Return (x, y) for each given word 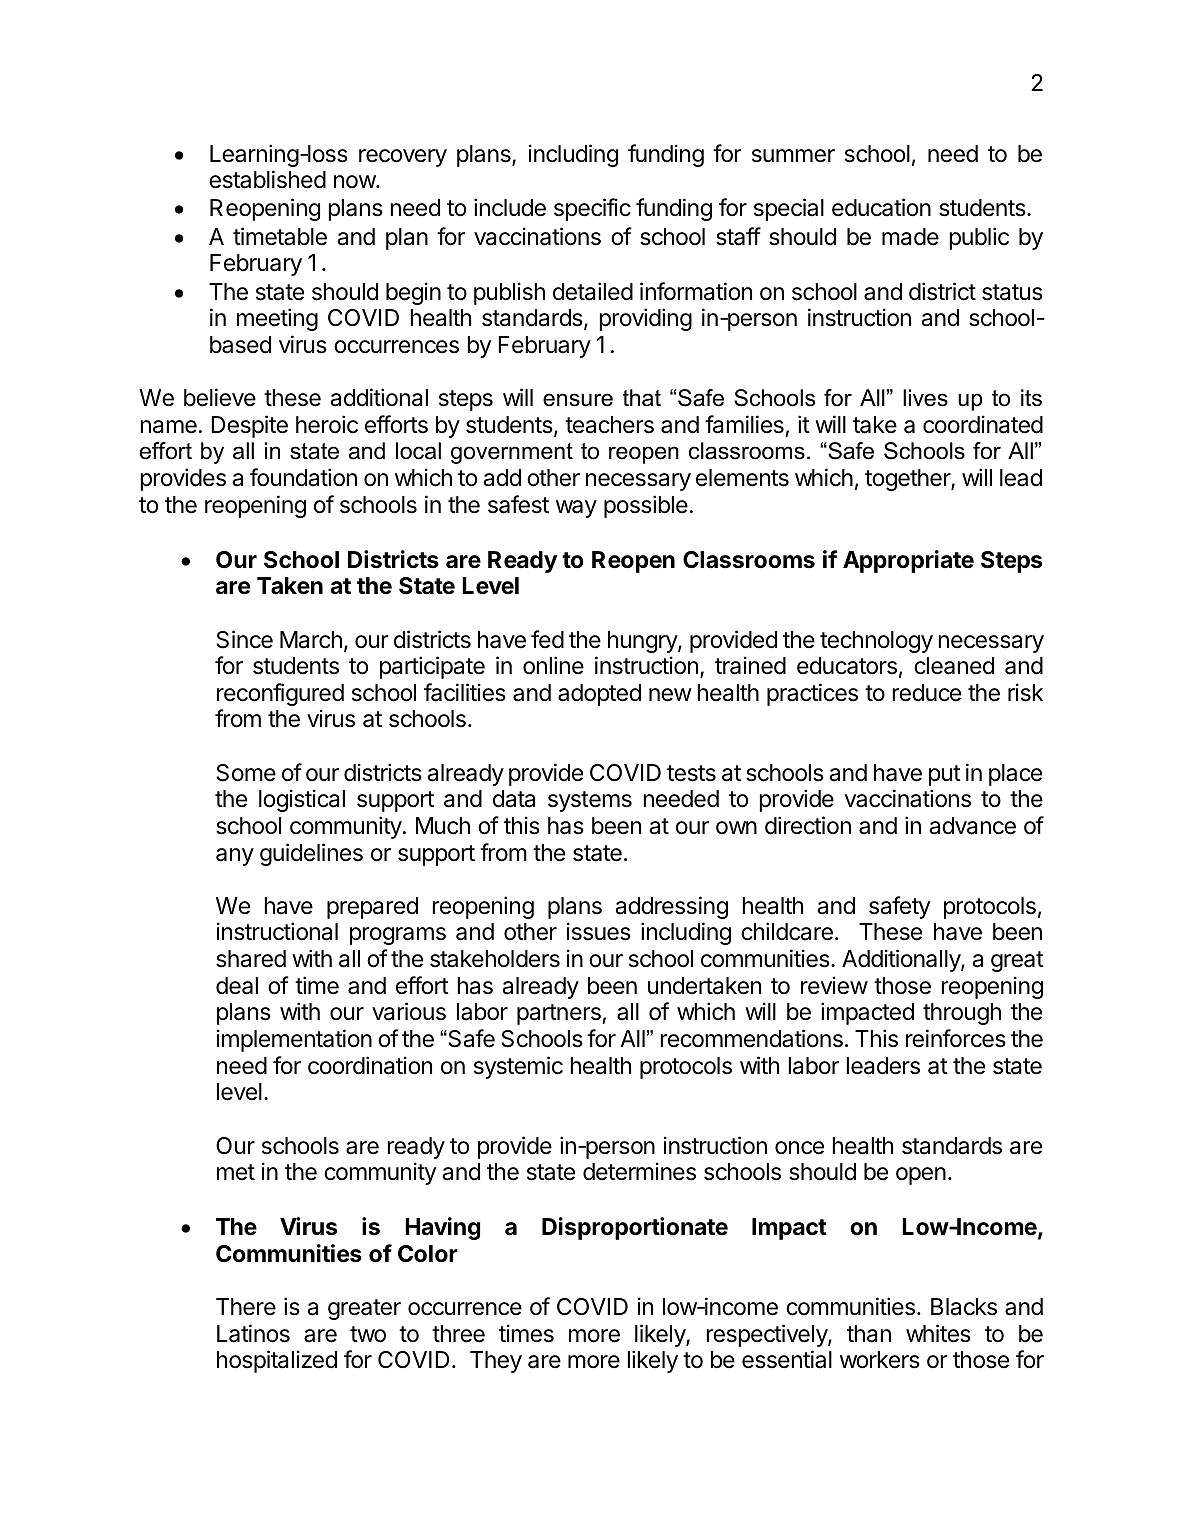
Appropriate (908, 561)
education (881, 207)
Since (245, 639)
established (267, 179)
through (962, 1014)
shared (251, 959)
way (576, 509)
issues (599, 931)
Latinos (253, 1333)
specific (592, 209)
